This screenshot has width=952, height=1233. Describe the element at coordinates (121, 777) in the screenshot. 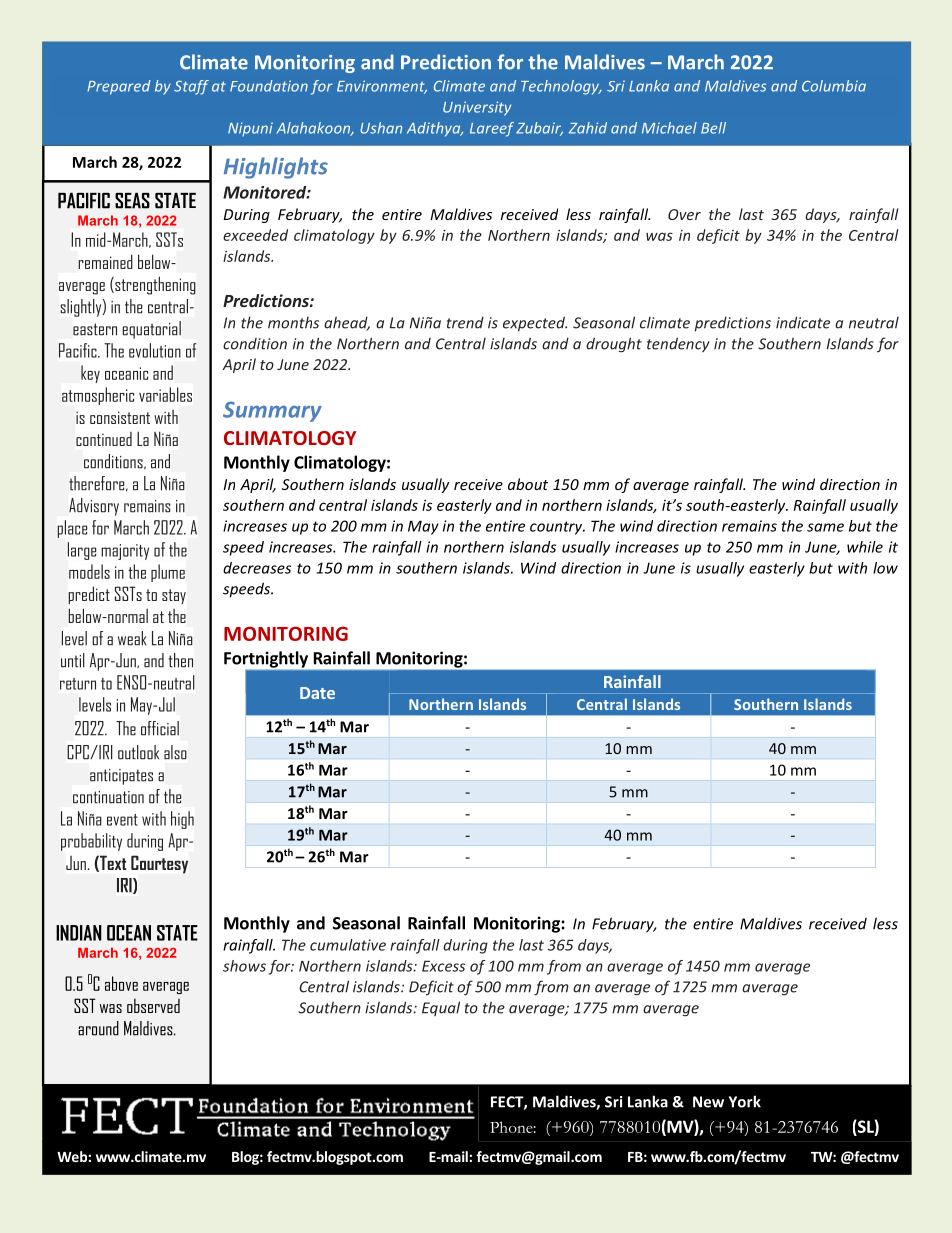

I see `anticipates` at that location.
